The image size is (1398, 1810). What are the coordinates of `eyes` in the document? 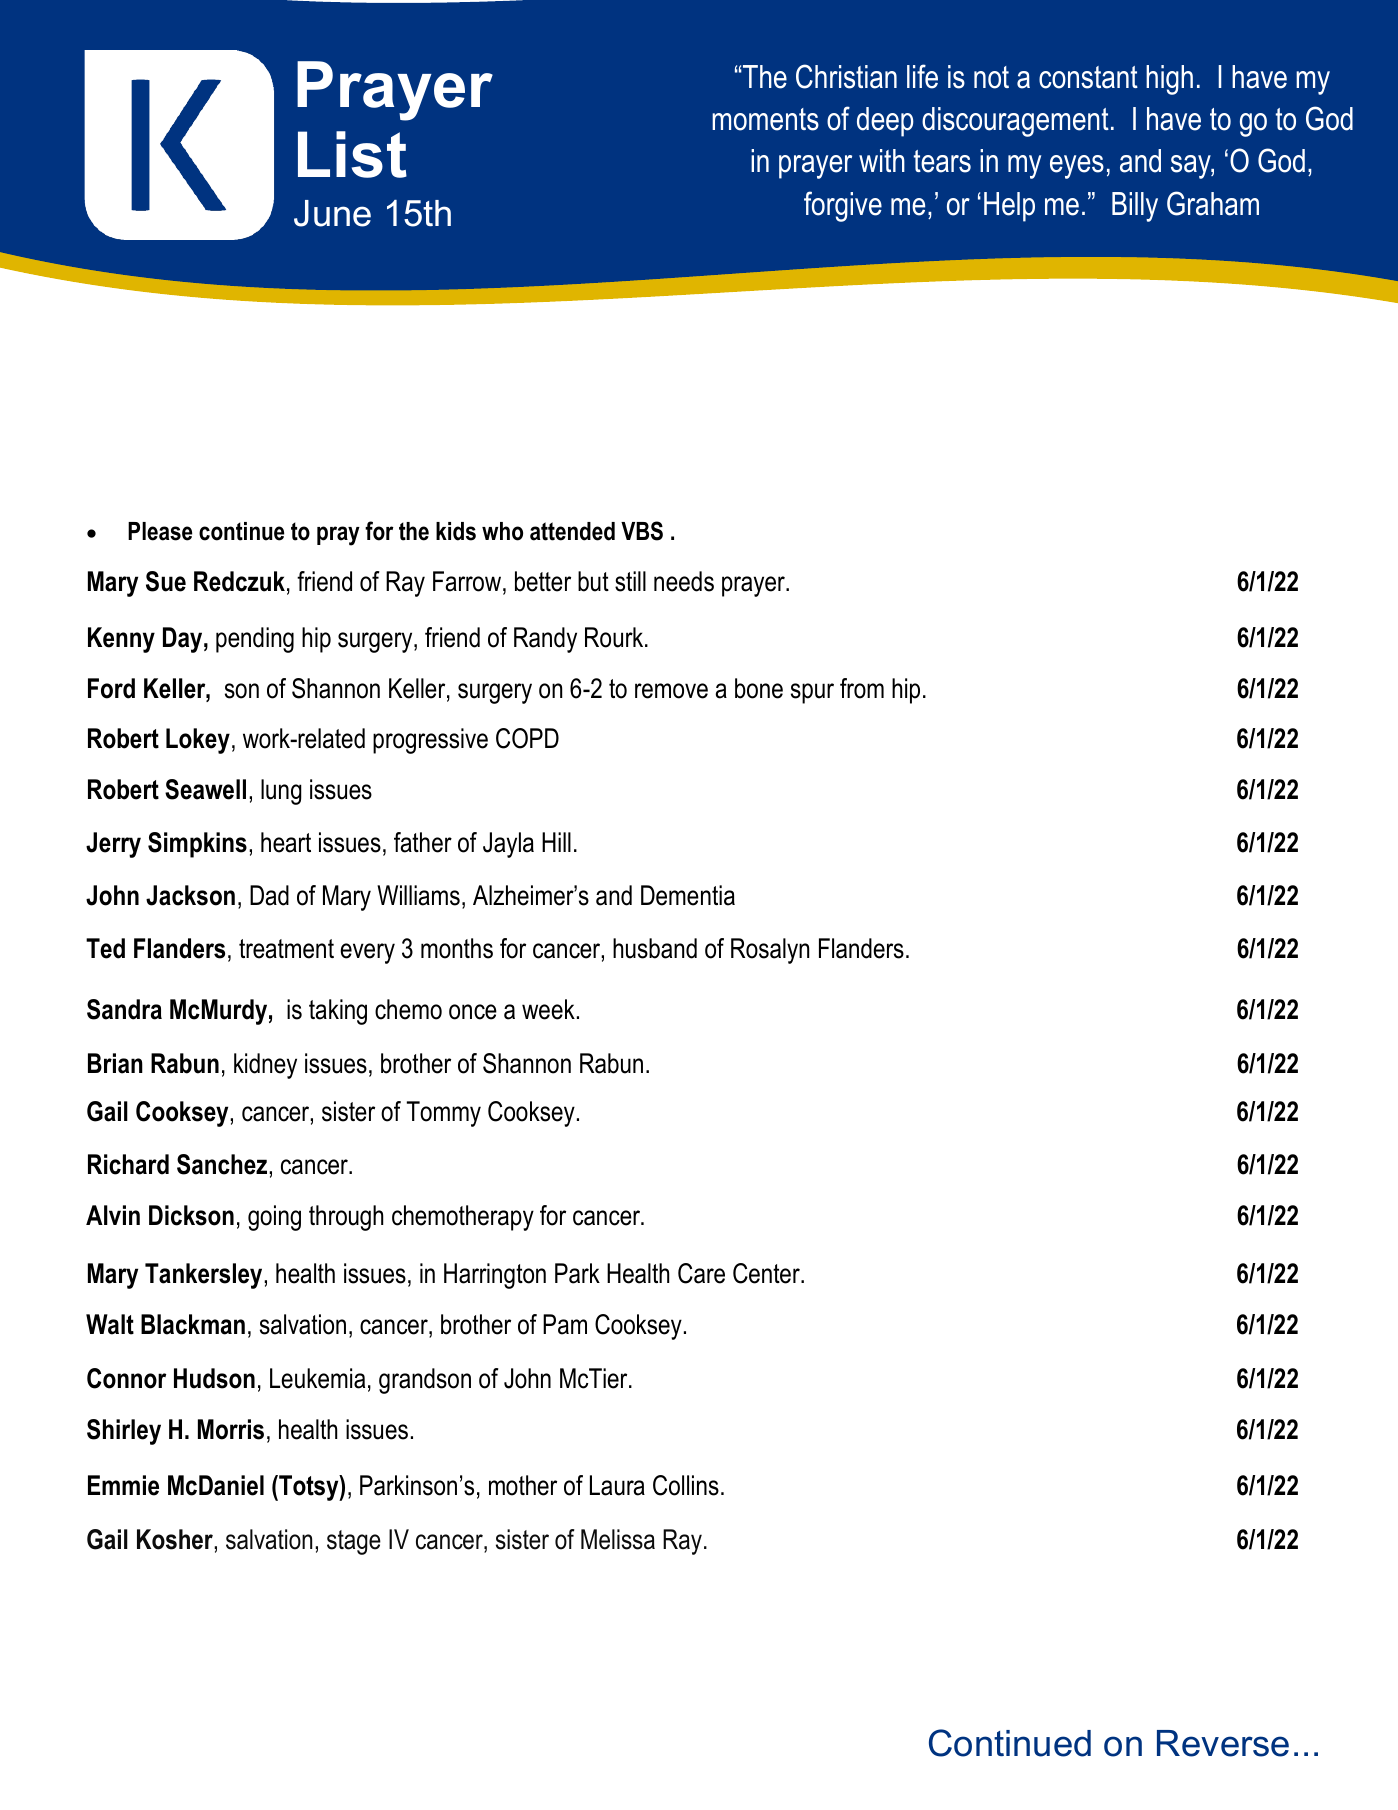 It's located at (1077, 167).
